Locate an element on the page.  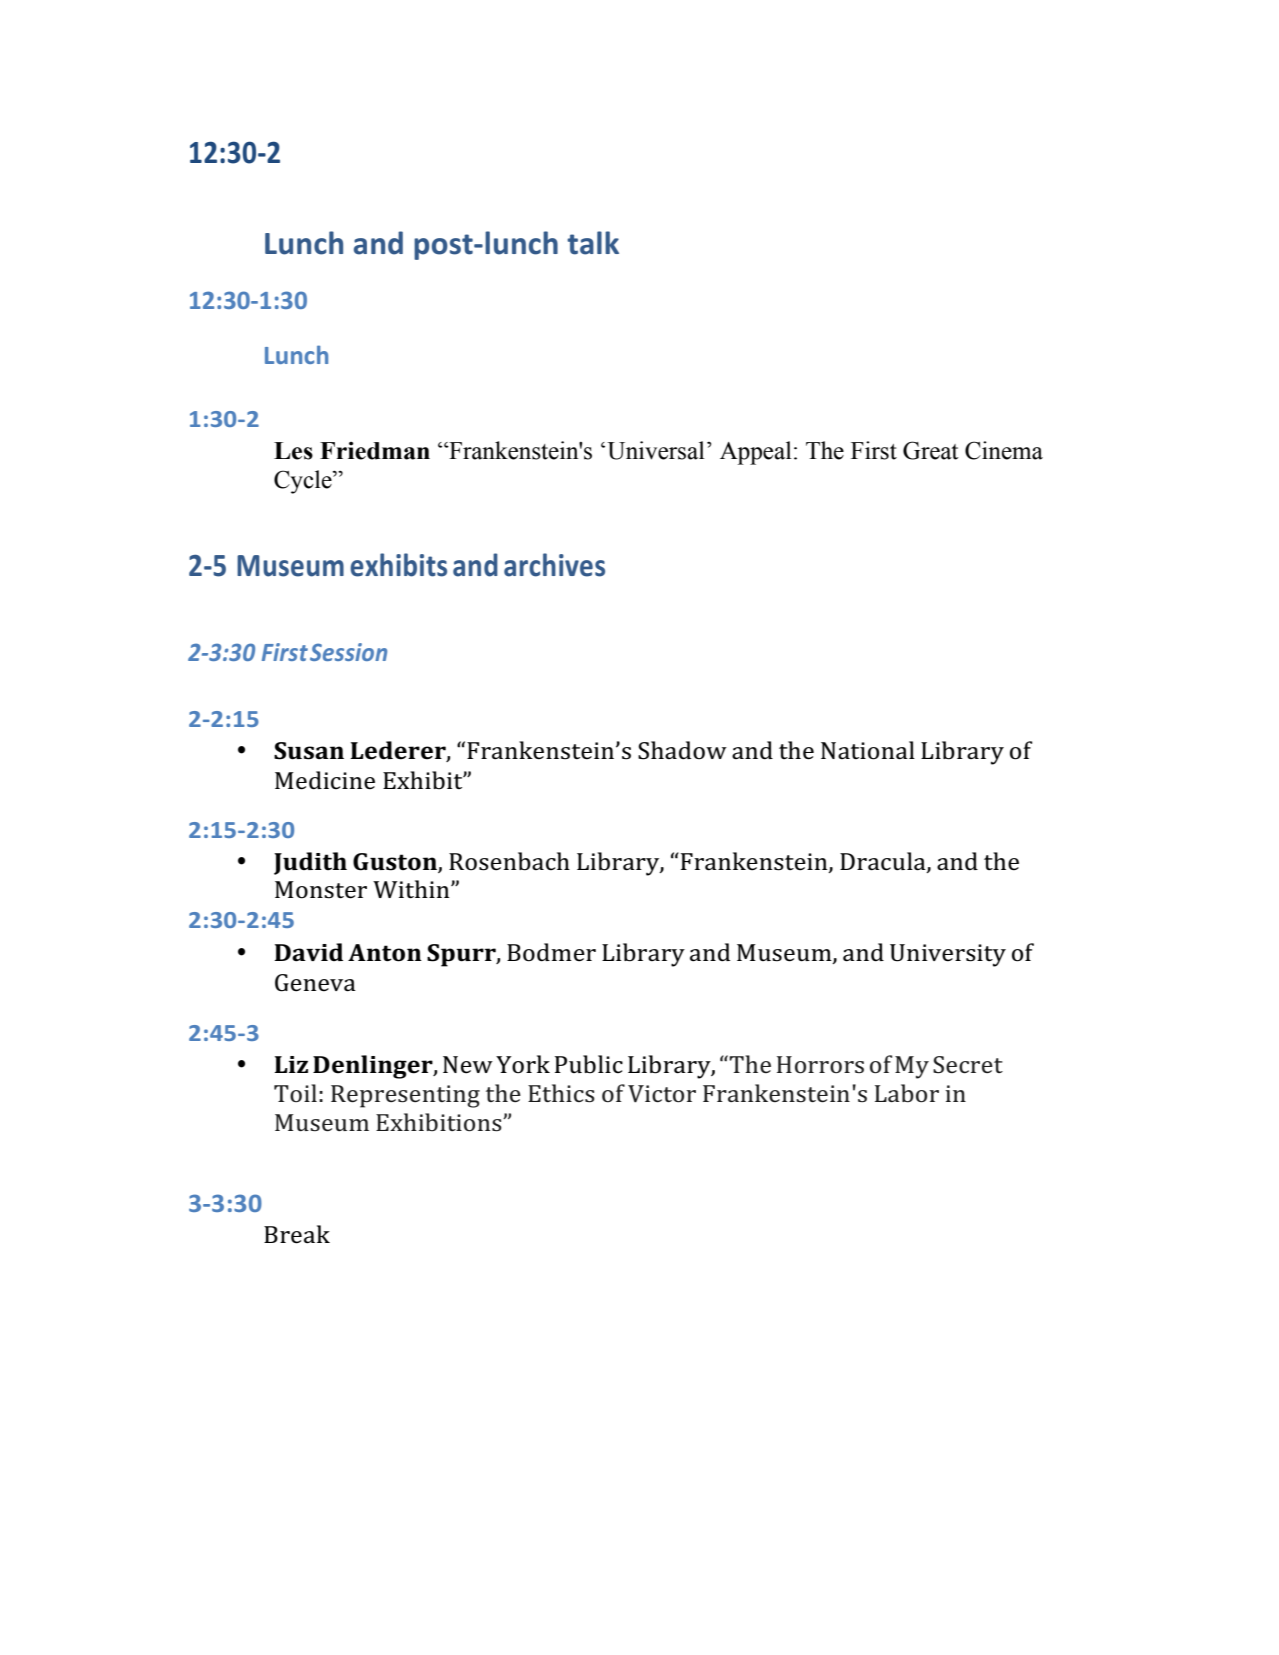
Anton is located at coordinates (385, 953).
